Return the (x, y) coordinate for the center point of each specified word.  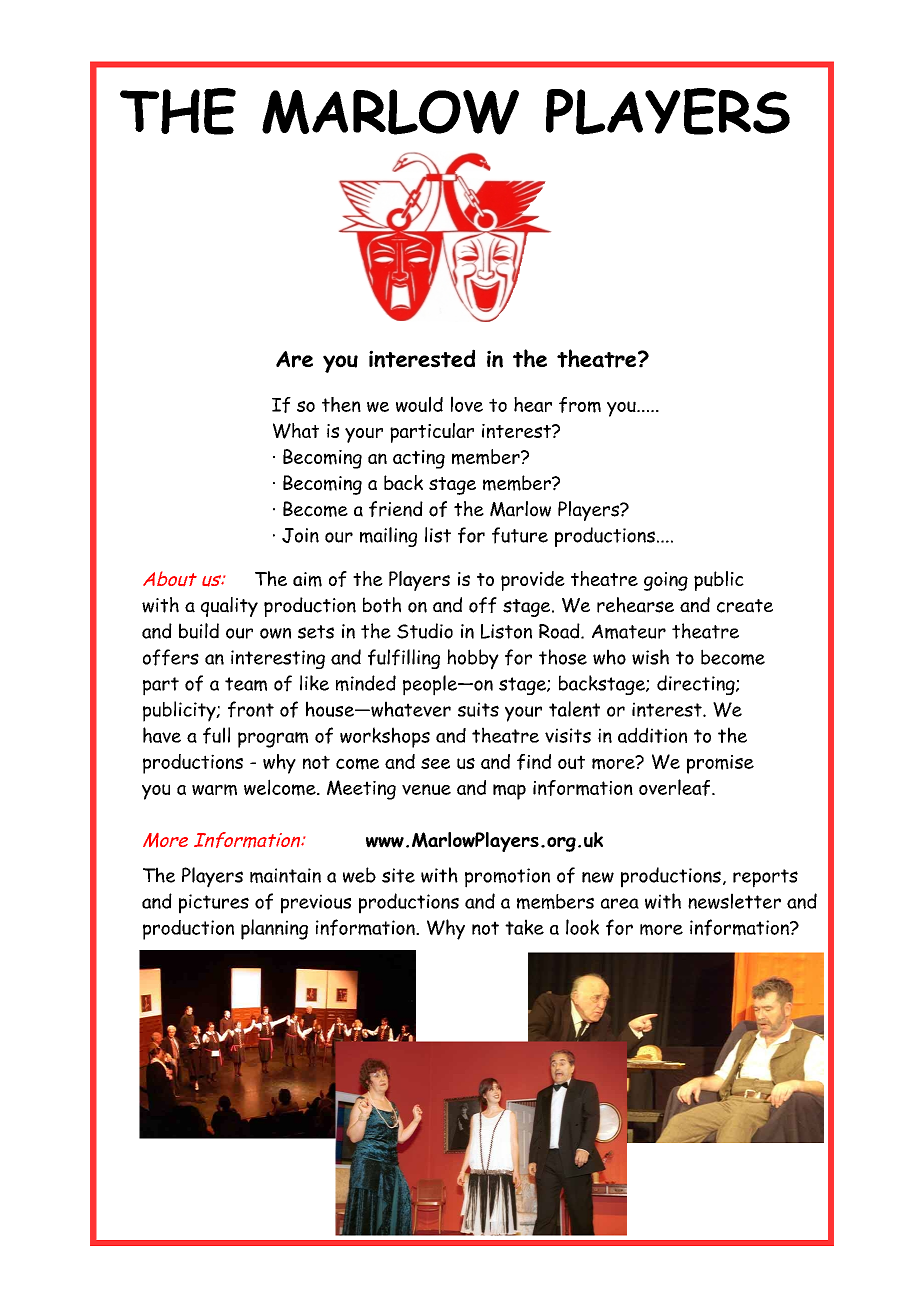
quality (229, 607)
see (435, 763)
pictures (214, 904)
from (580, 405)
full (216, 735)
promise (720, 764)
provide (533, 581)
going (666, 581)
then (341, 404)
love (467, 404)
